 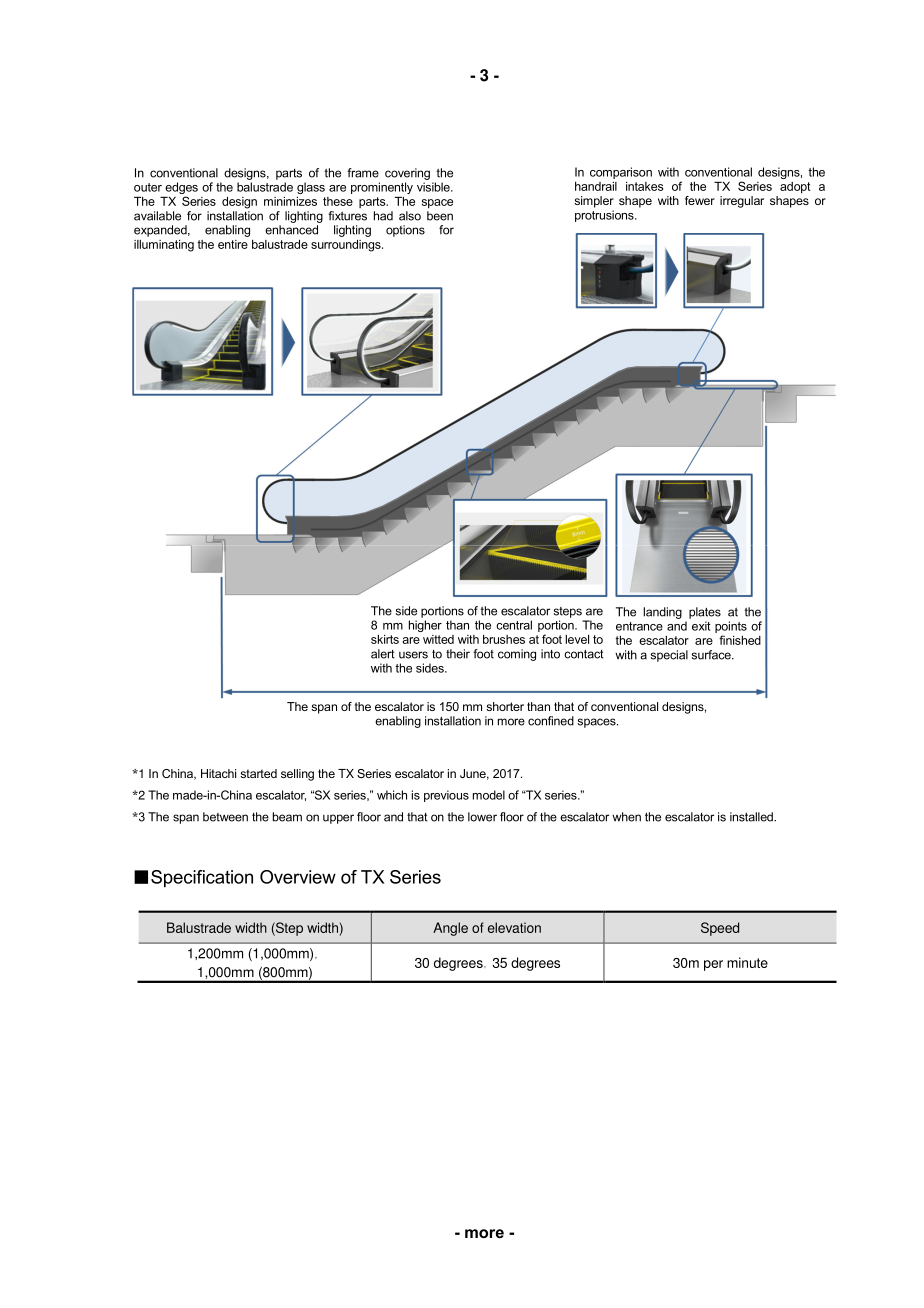 I want to click on installed, so click(x=752, y=817).
